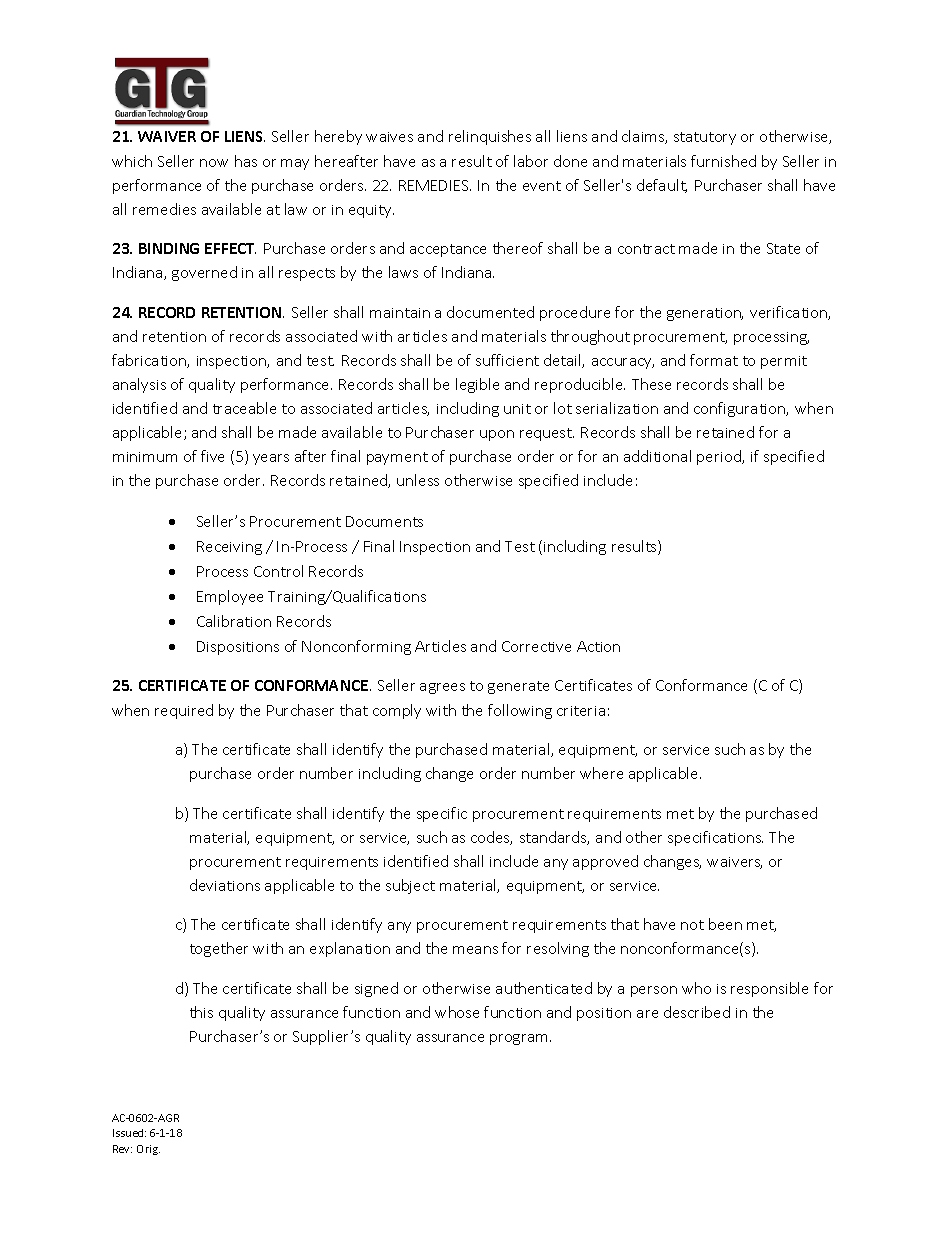  Describe the element at coordinates (148, 1150) in the screenshot. I see `Orig` at that location.
